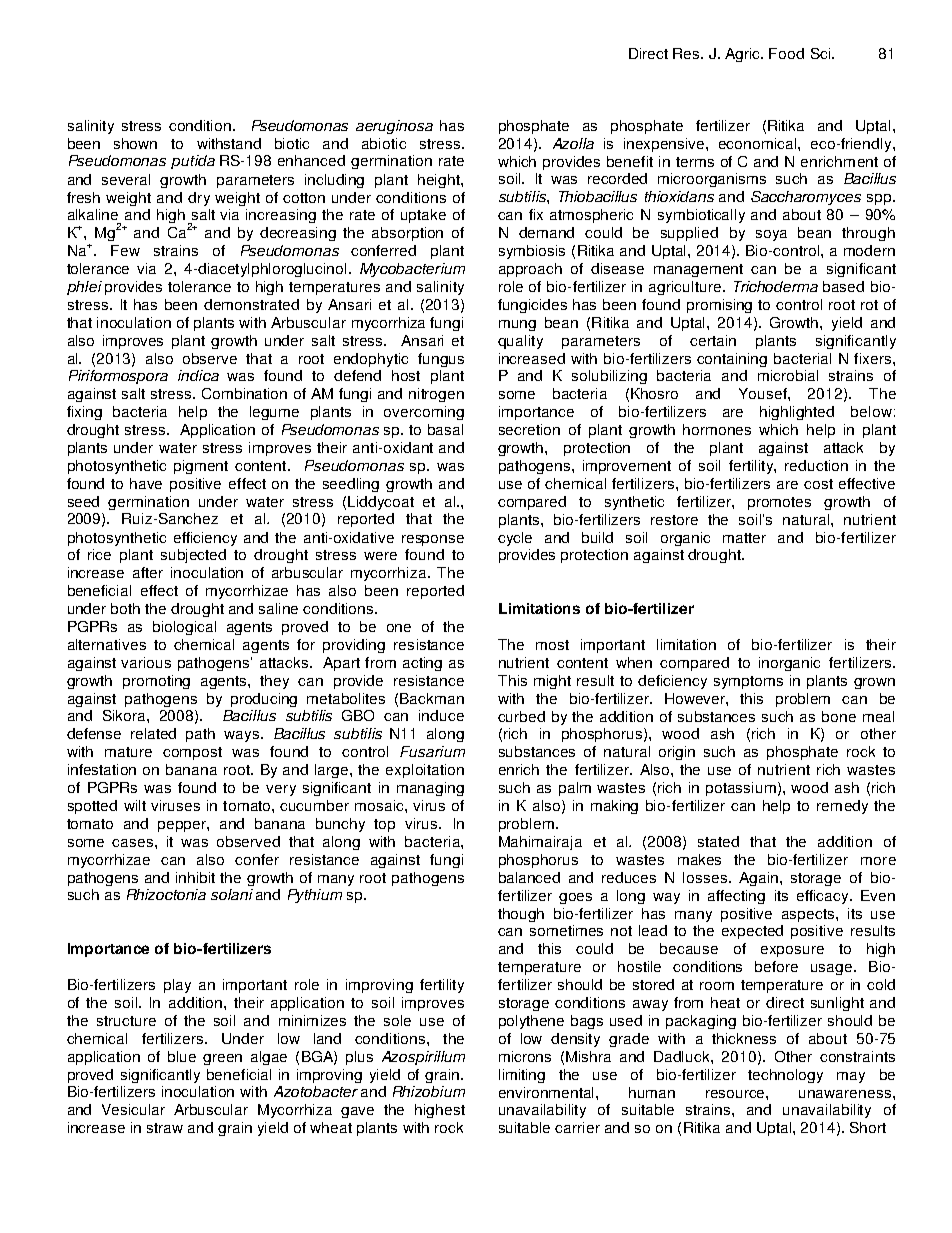 This screenshot has width=952, height=1233. What do you see at coordinates (135, 143) in the screenshot?
I see `shown` at bounding box center [135, 143].
